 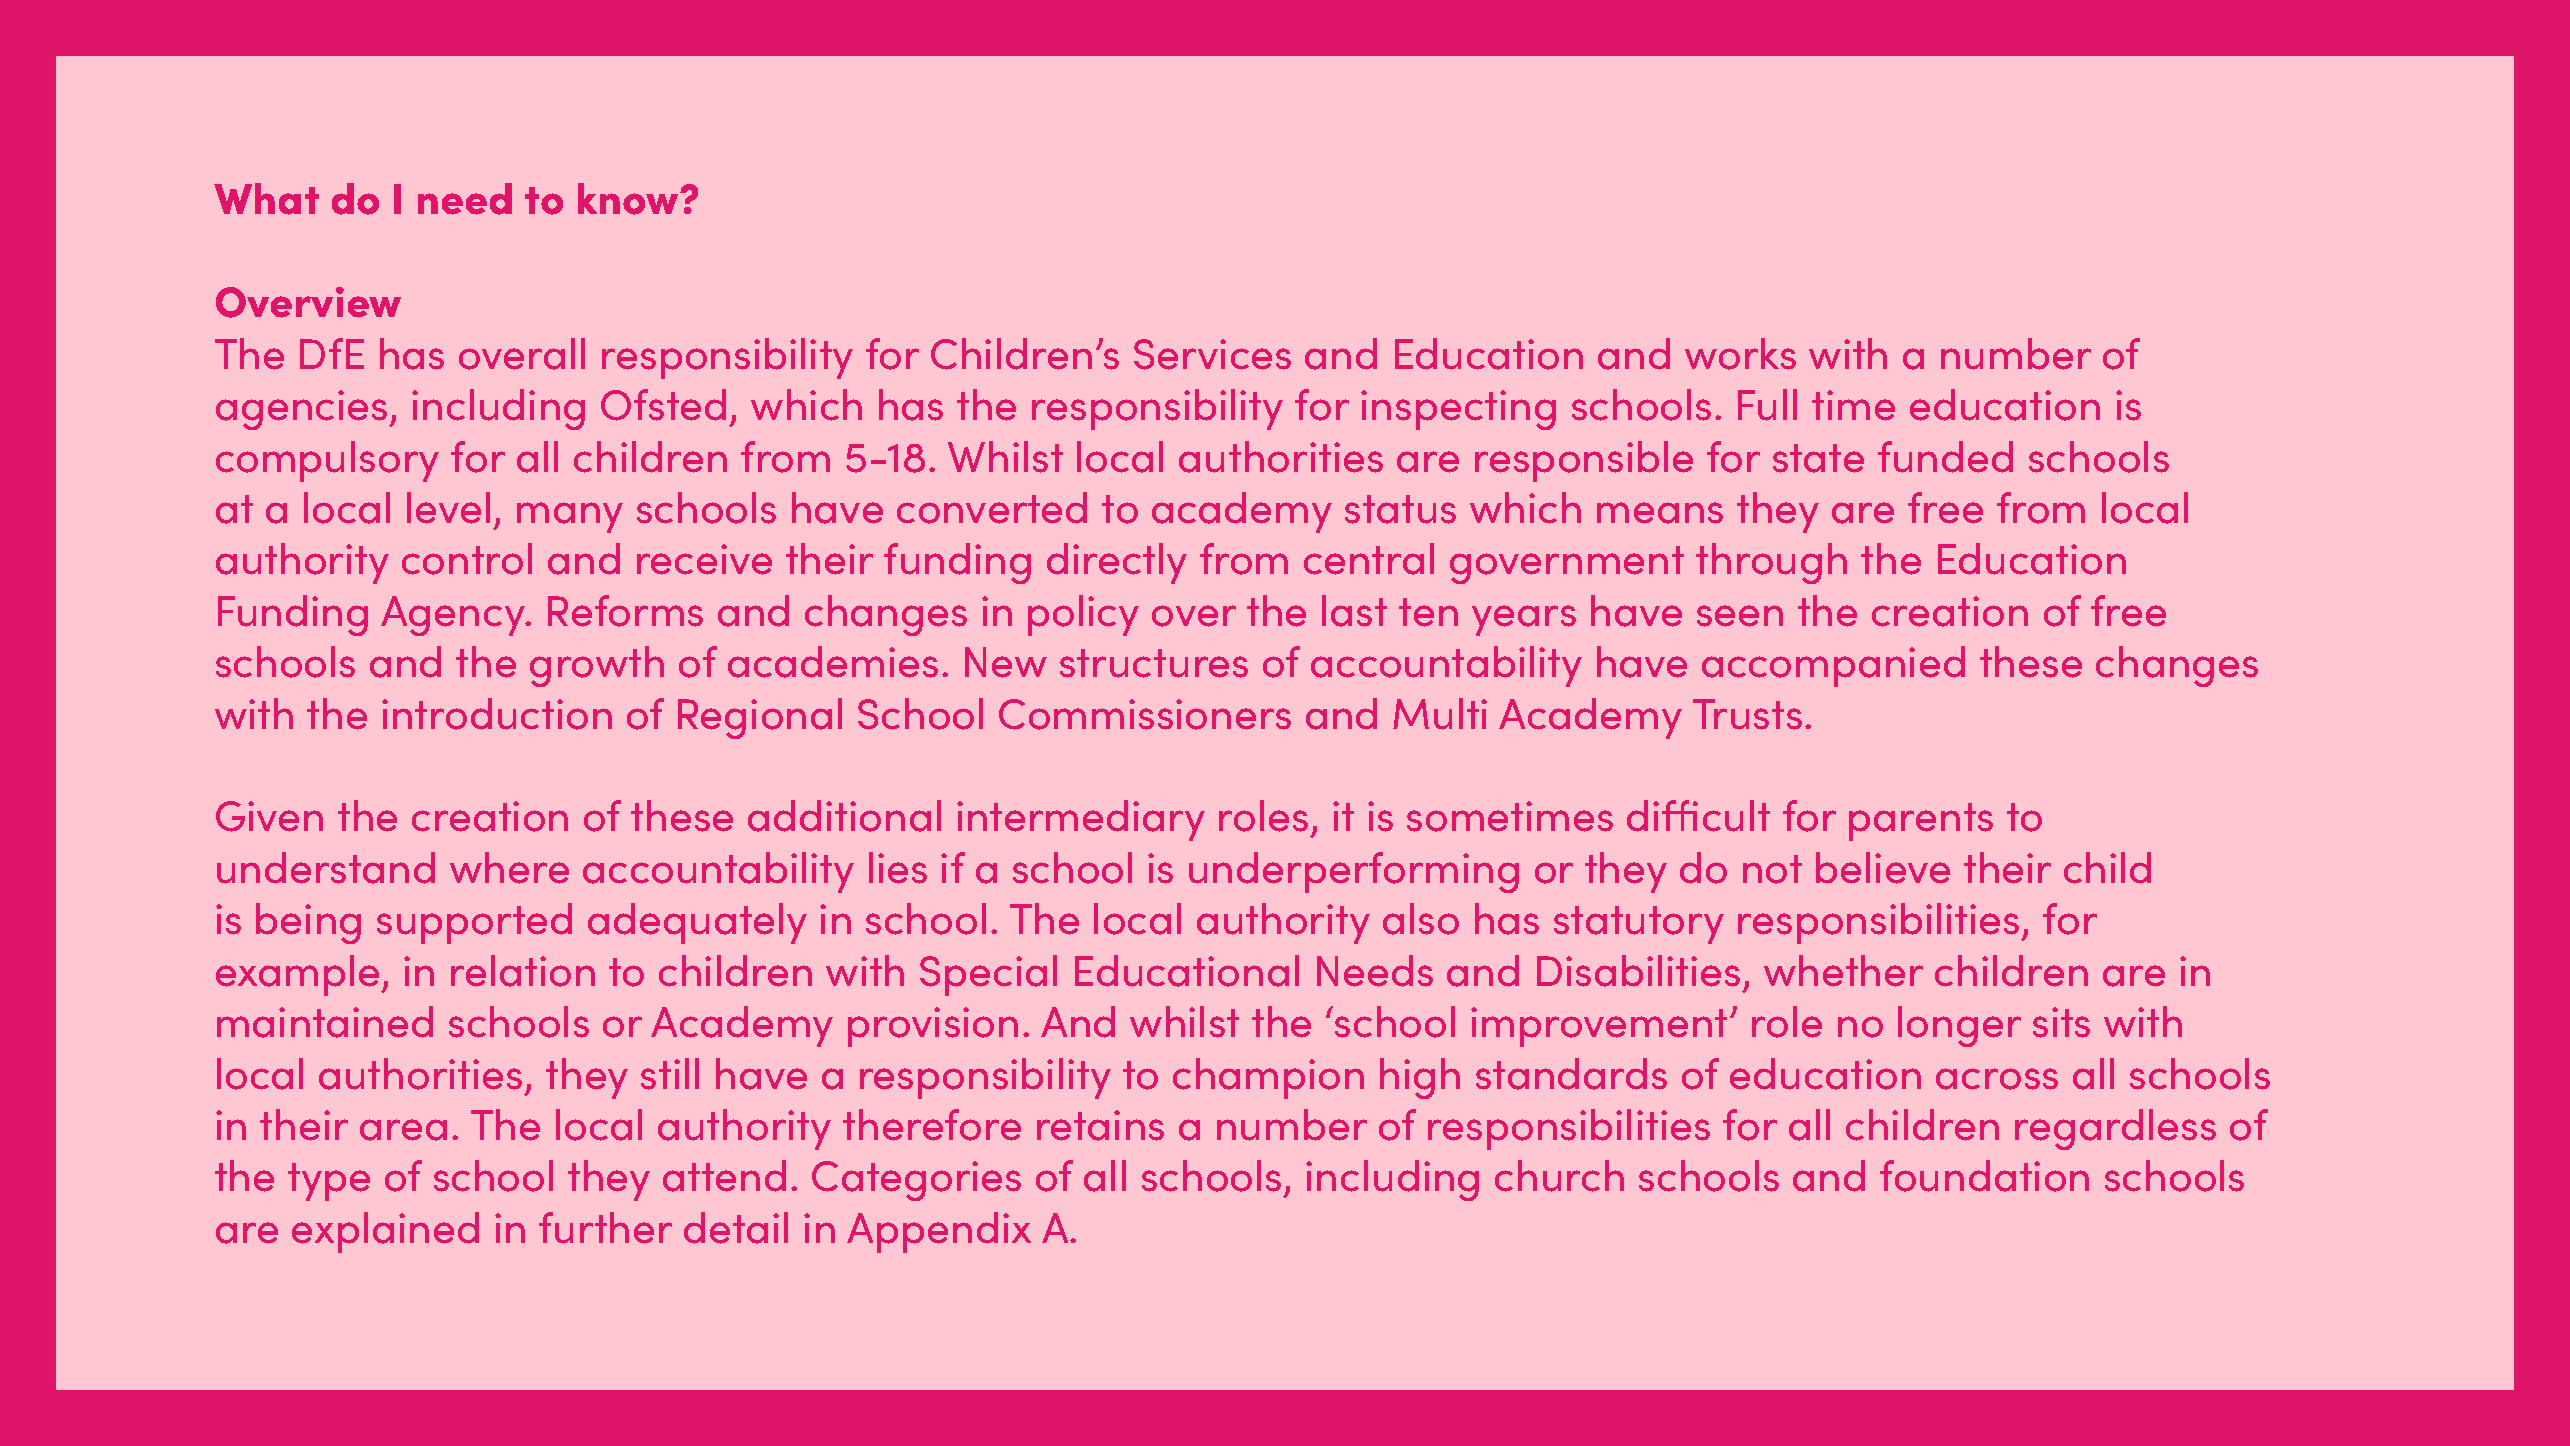 I want to click on directly, so click(x=1117, y=563).
